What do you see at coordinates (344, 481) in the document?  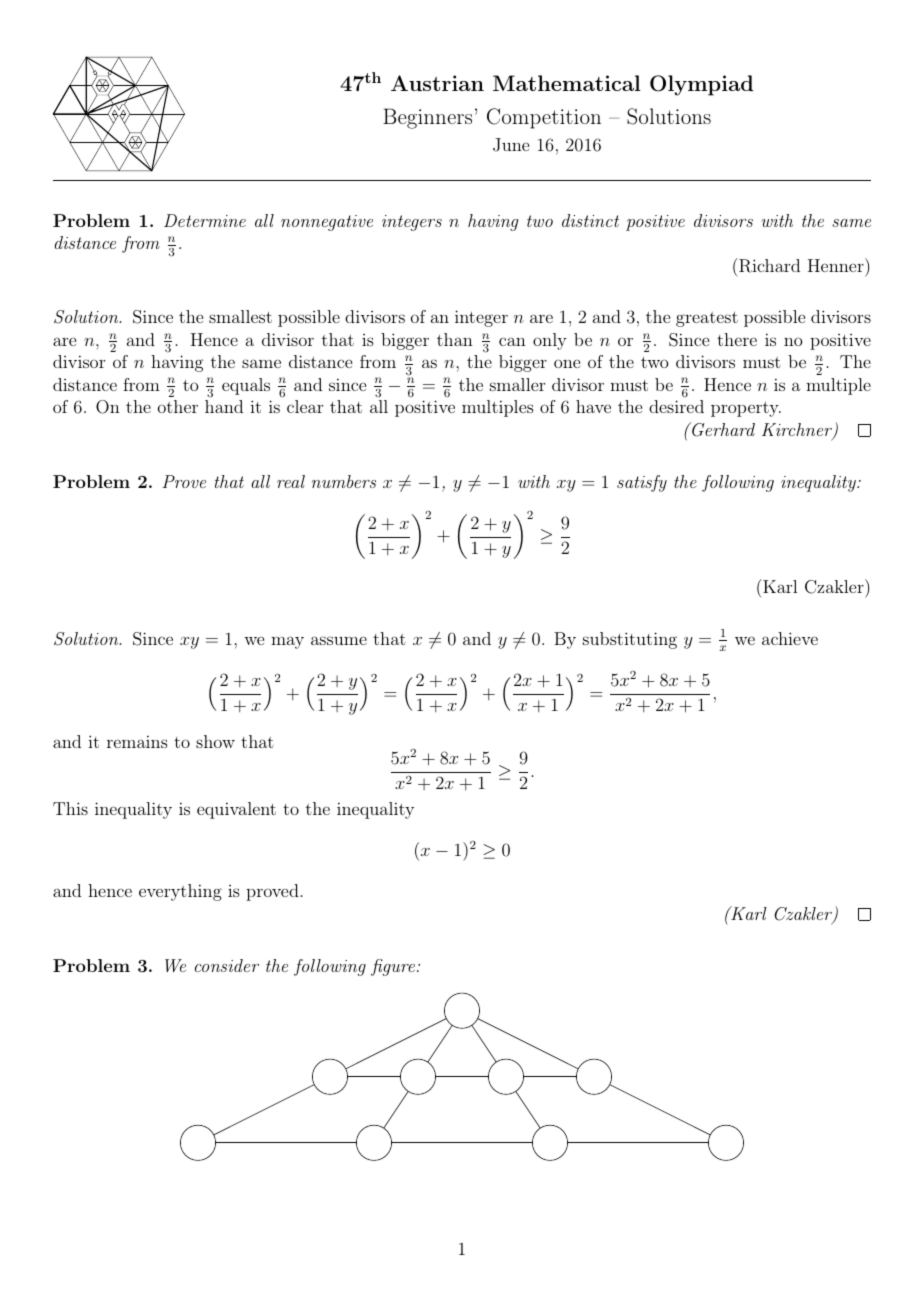 I see `numbers` at bounding box center [344, 481].
